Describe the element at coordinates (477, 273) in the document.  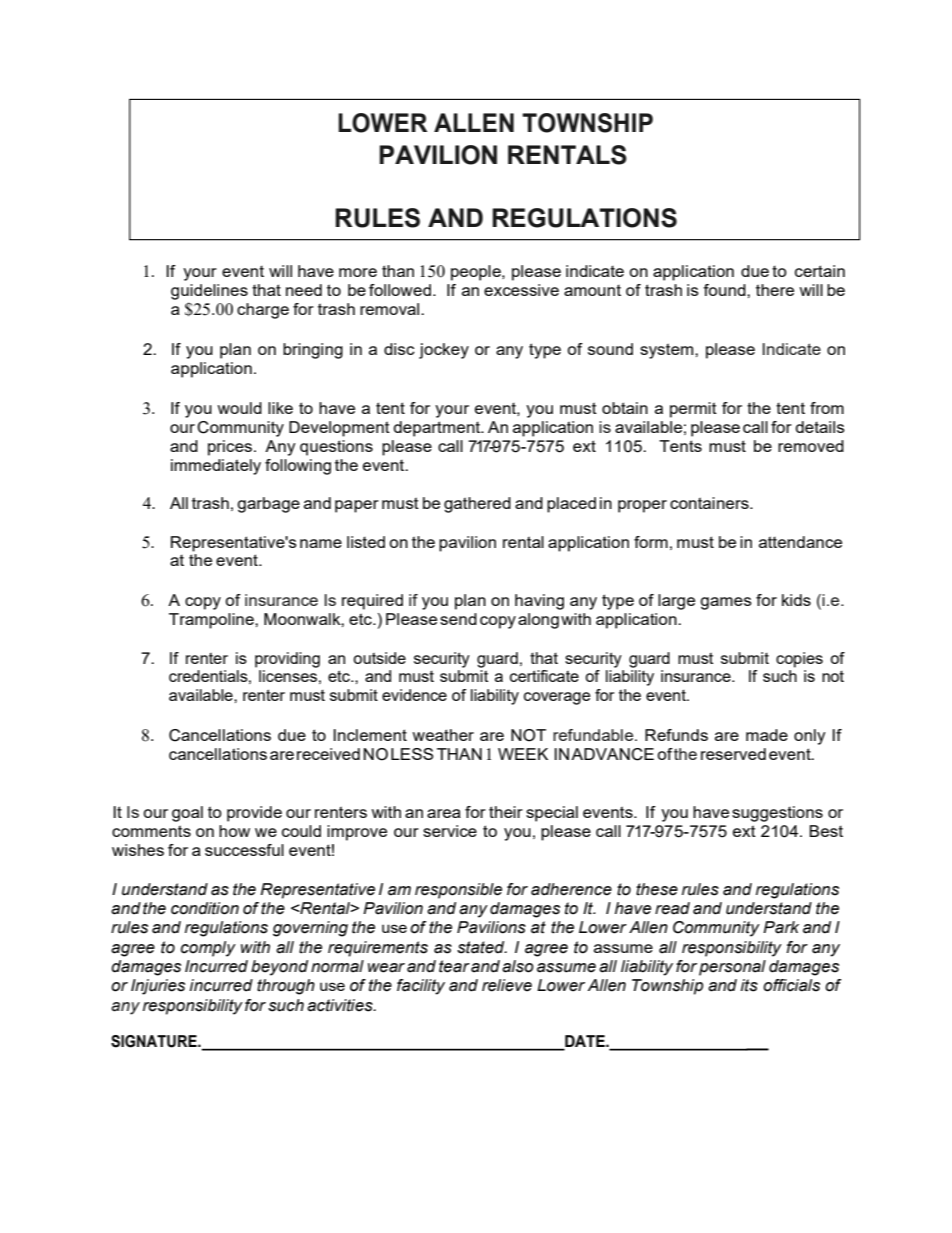
I see `people` at that location.
